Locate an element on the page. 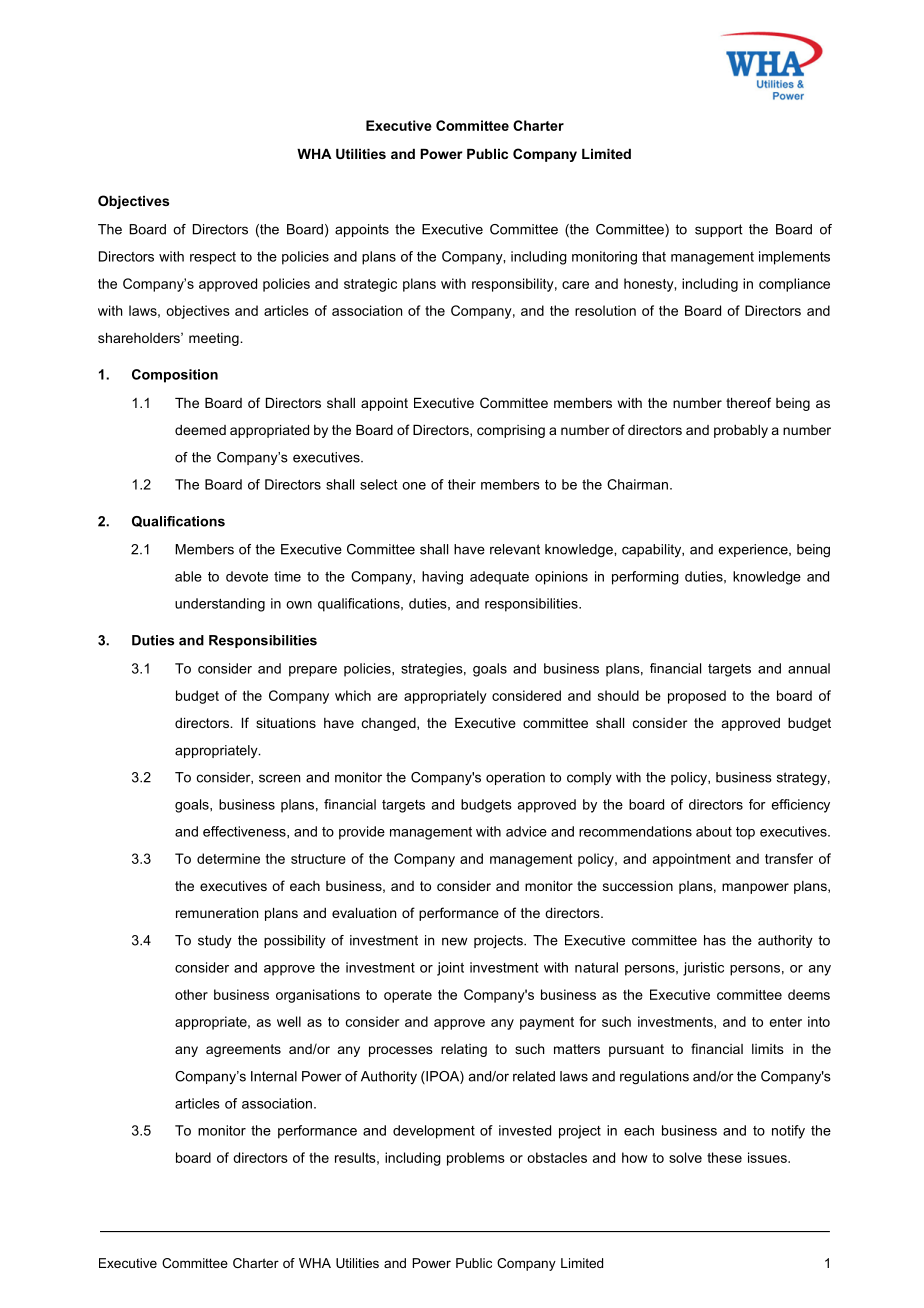 The height and width of the document is (1308, 924). care is located at coordinates (575, 285).
